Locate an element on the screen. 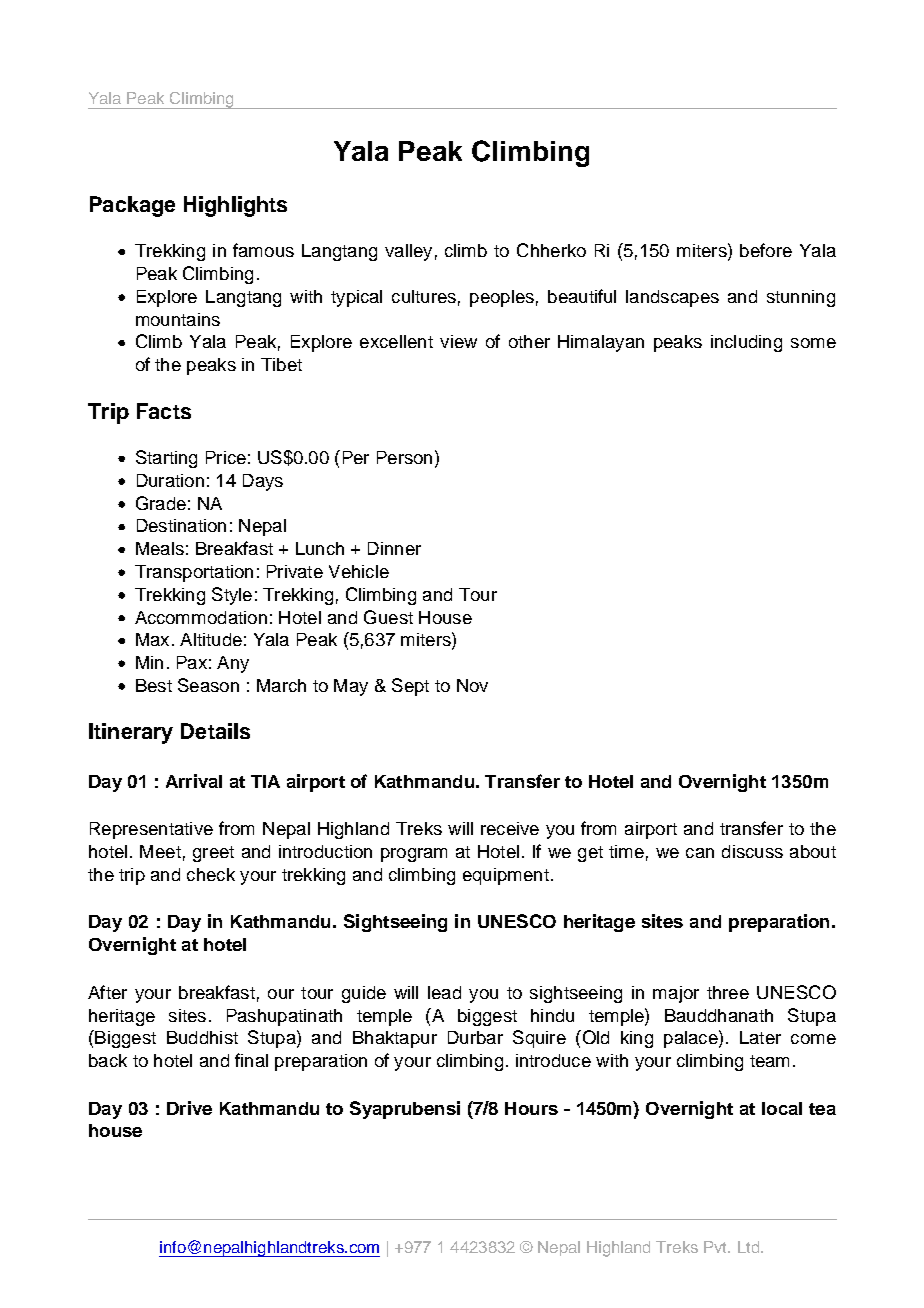  including is located at coordinates (746, 343).
